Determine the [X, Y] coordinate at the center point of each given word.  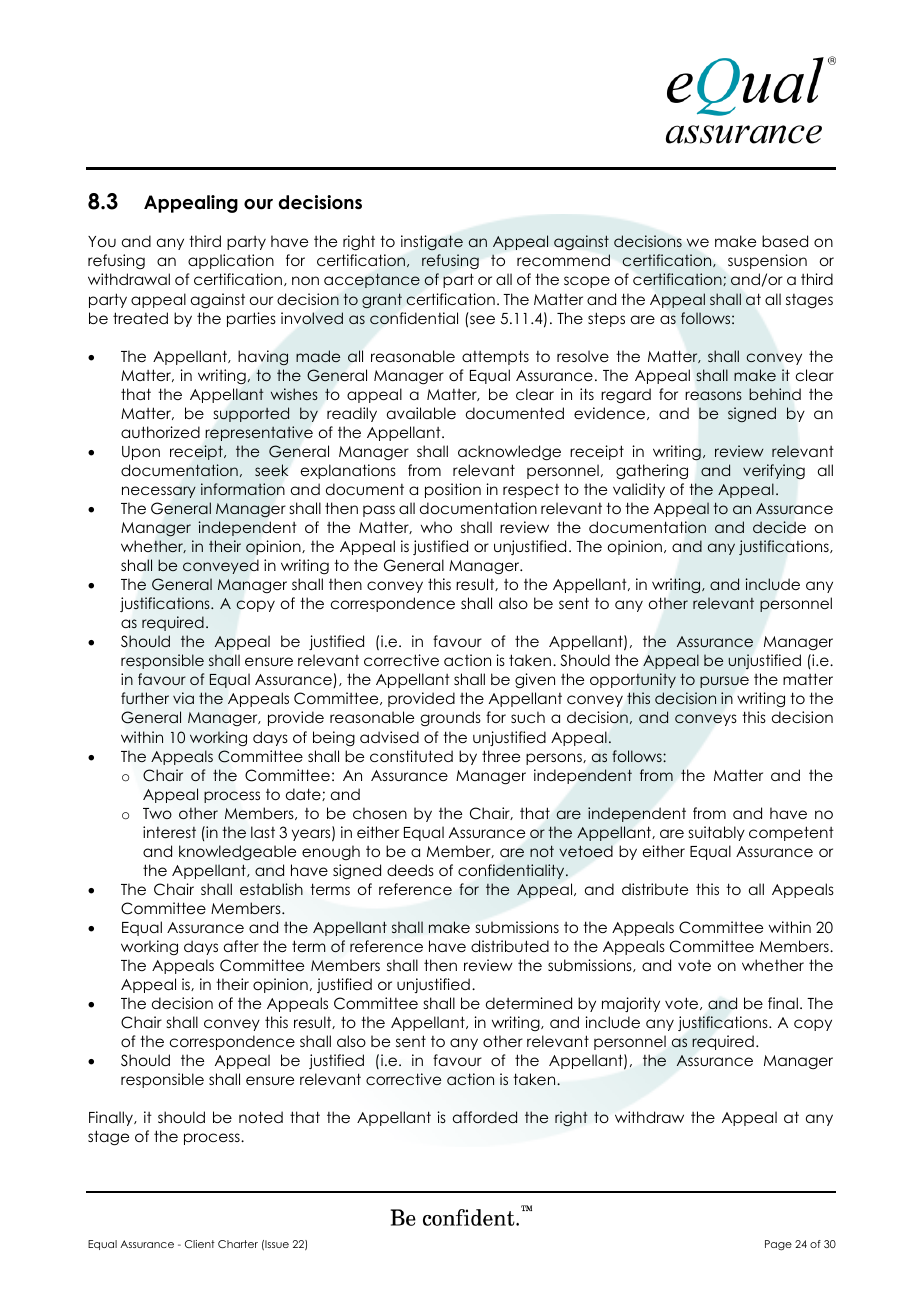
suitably [717, 833]
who [436, 527]
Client [200, 1244]
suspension [767, 261]
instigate [432, 242]
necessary [159, 492]
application [231, 261]
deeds [410, 870]
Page [778, 1245]
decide [779, 527]
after [241, 946]
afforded [485, 1117]
